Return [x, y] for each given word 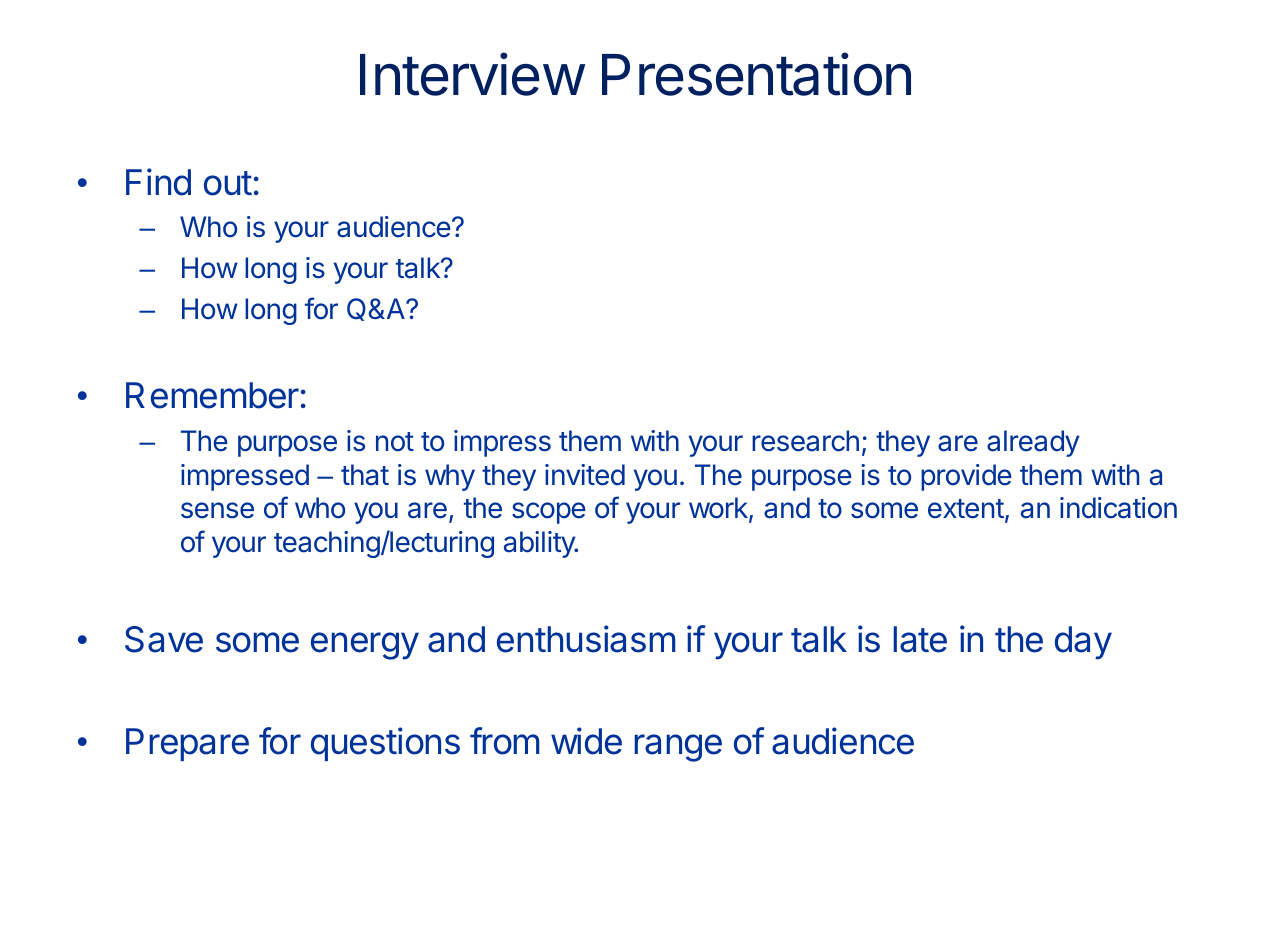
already [1033, 443]
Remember [212, 395]
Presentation [756, 74]
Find [158, 182]
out [228, 183]
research [805, 441]
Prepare [187, 744]
